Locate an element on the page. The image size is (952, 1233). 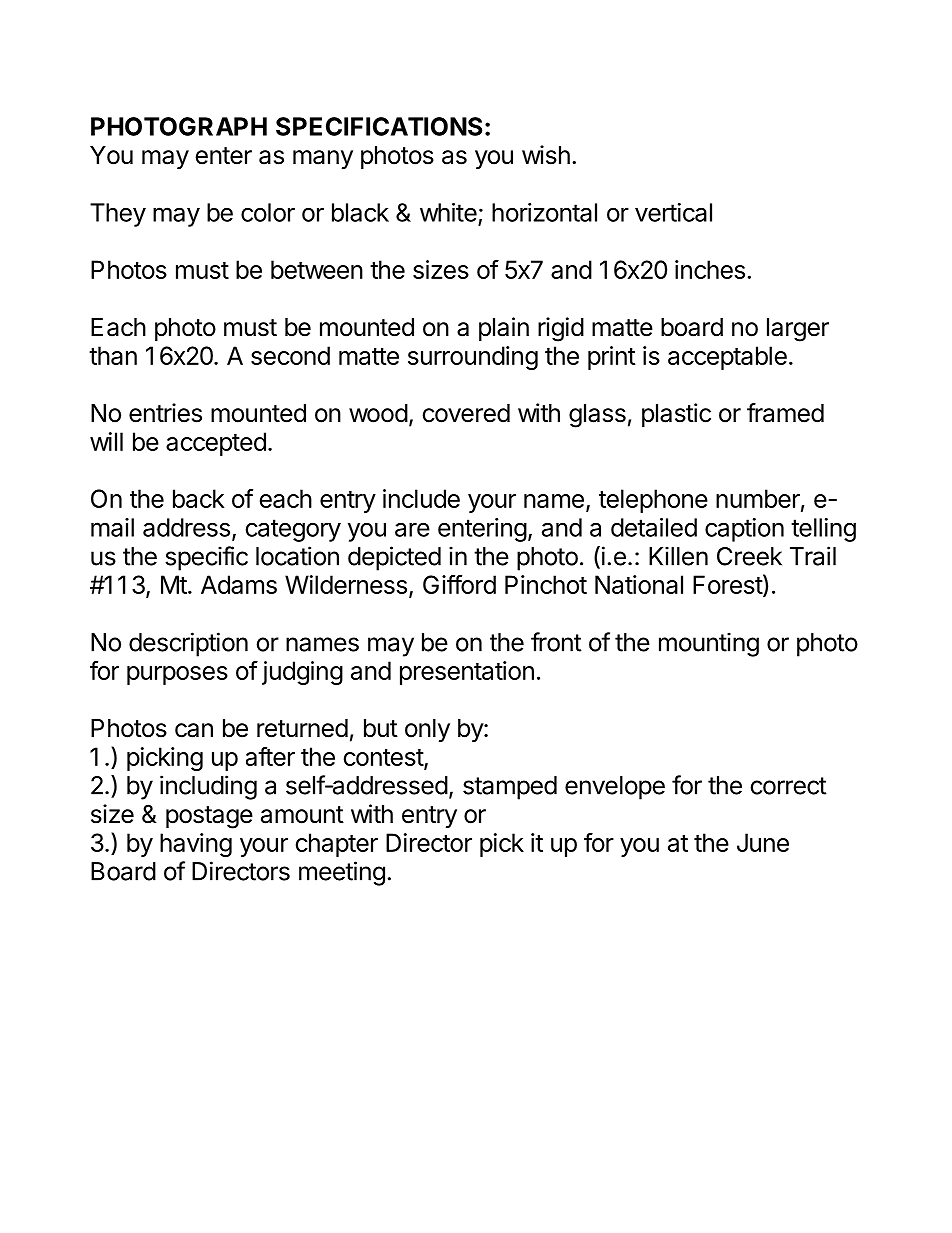
having is located at coordinates (196, 845).
